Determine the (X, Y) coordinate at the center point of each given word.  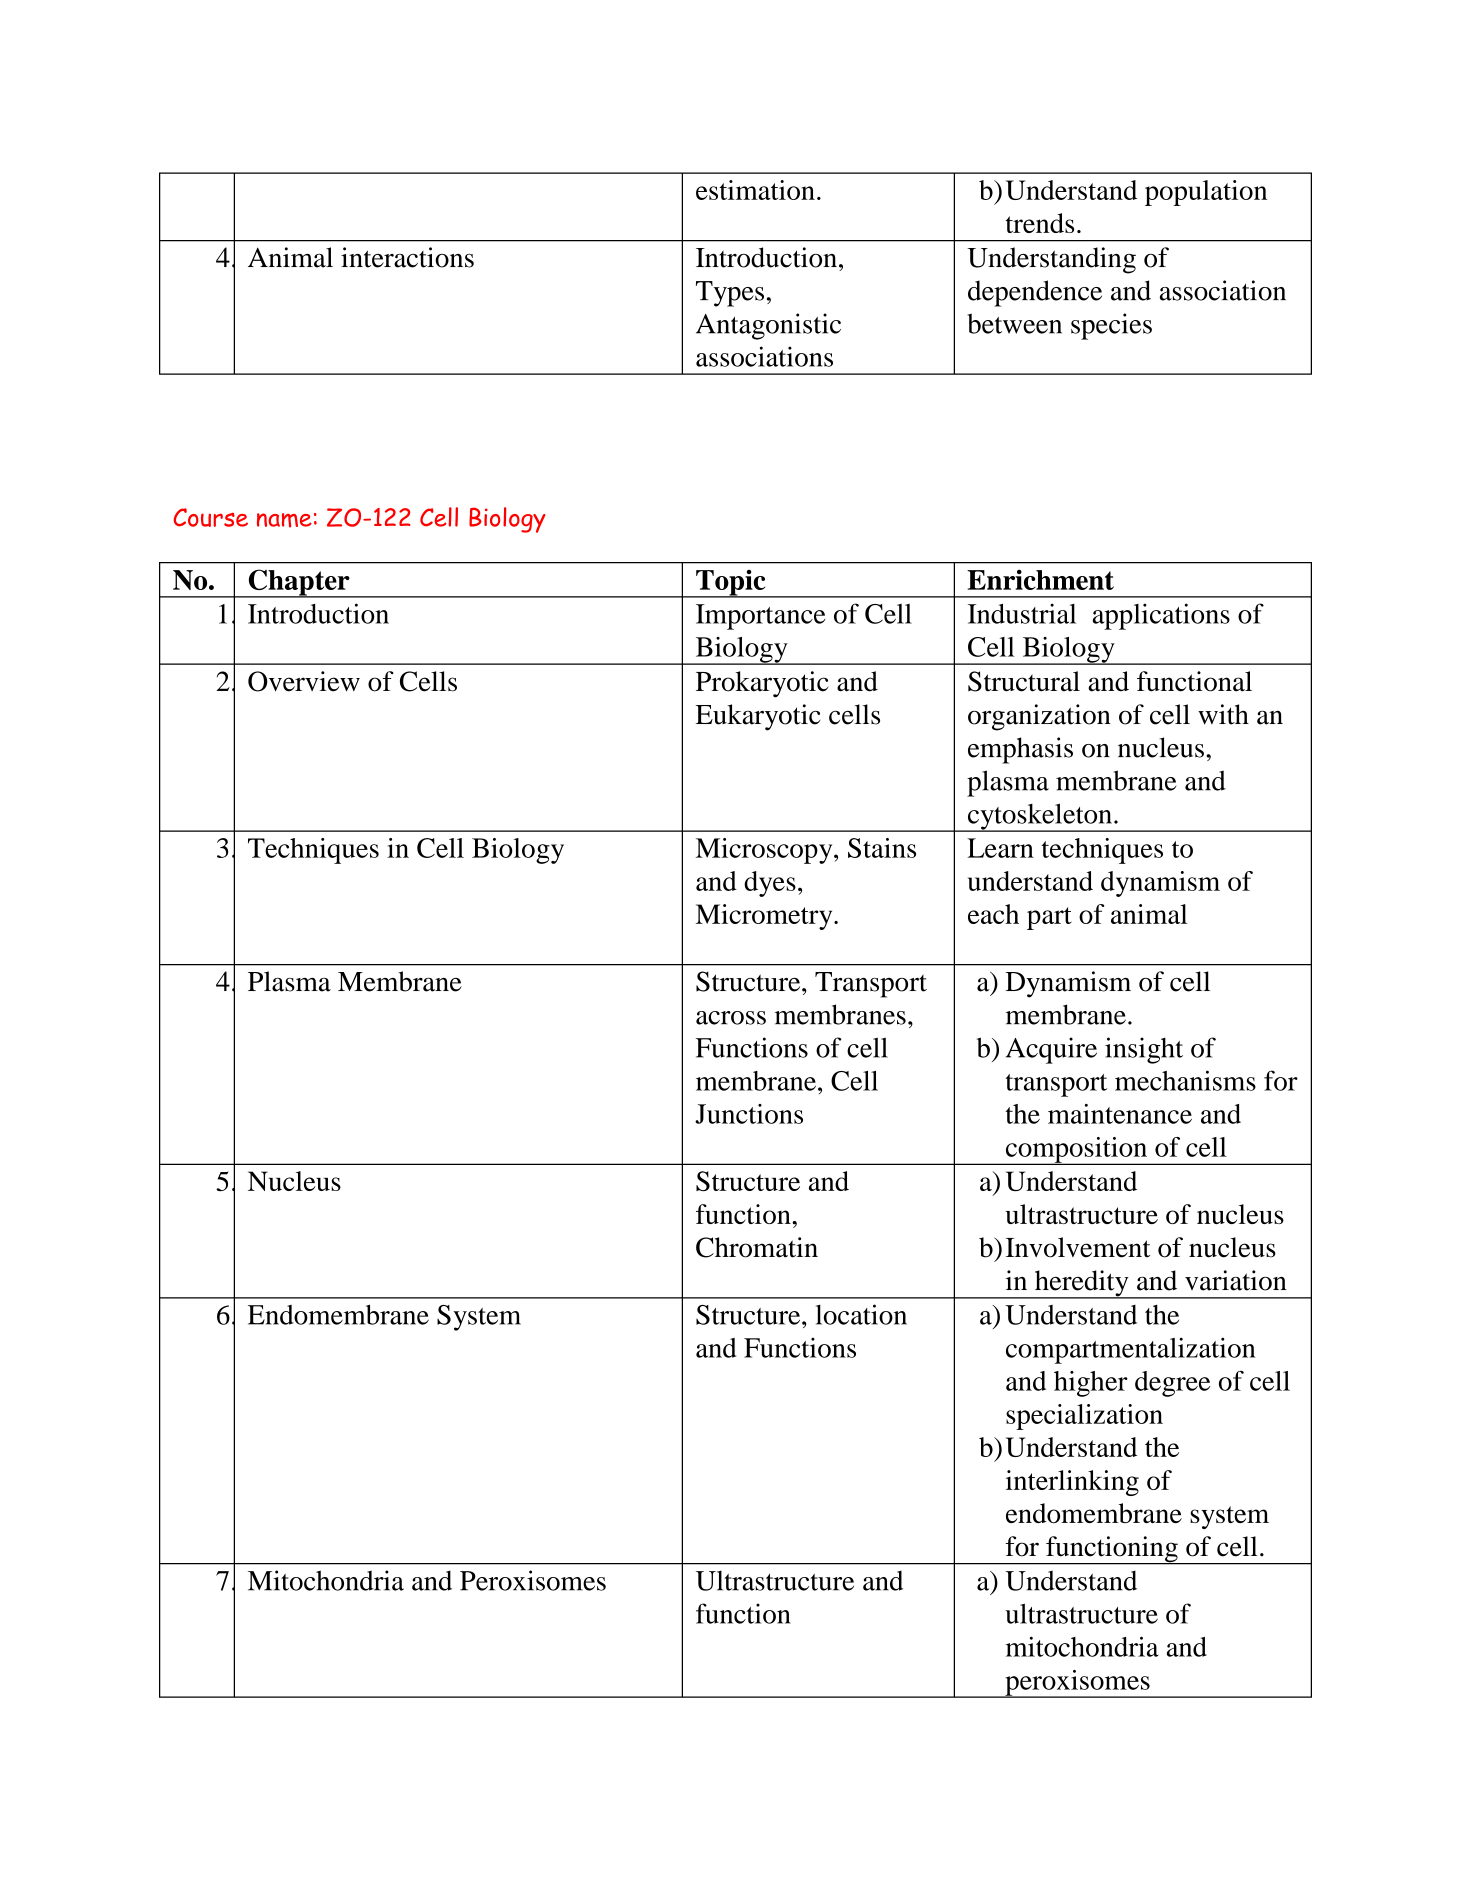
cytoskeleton (1039, 817)
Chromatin (757, 1247)
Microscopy (765, 851)
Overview (304, 681)
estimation (755, 190)
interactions (407, 257)
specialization (1084, 1417)
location (861, 1314)
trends (1040, 223)
